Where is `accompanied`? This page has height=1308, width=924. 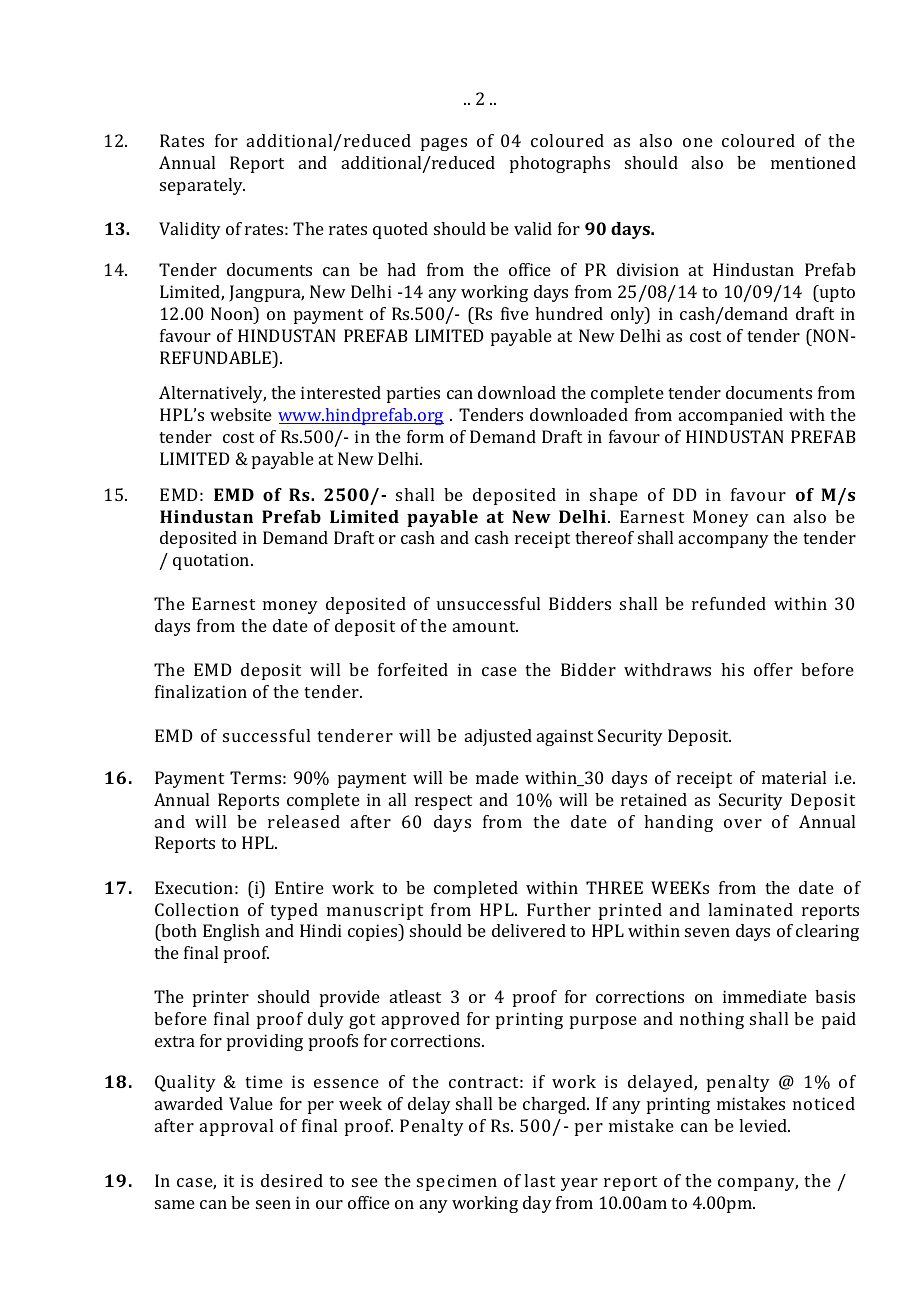
accompanied is located at coordinates (731, 416).
